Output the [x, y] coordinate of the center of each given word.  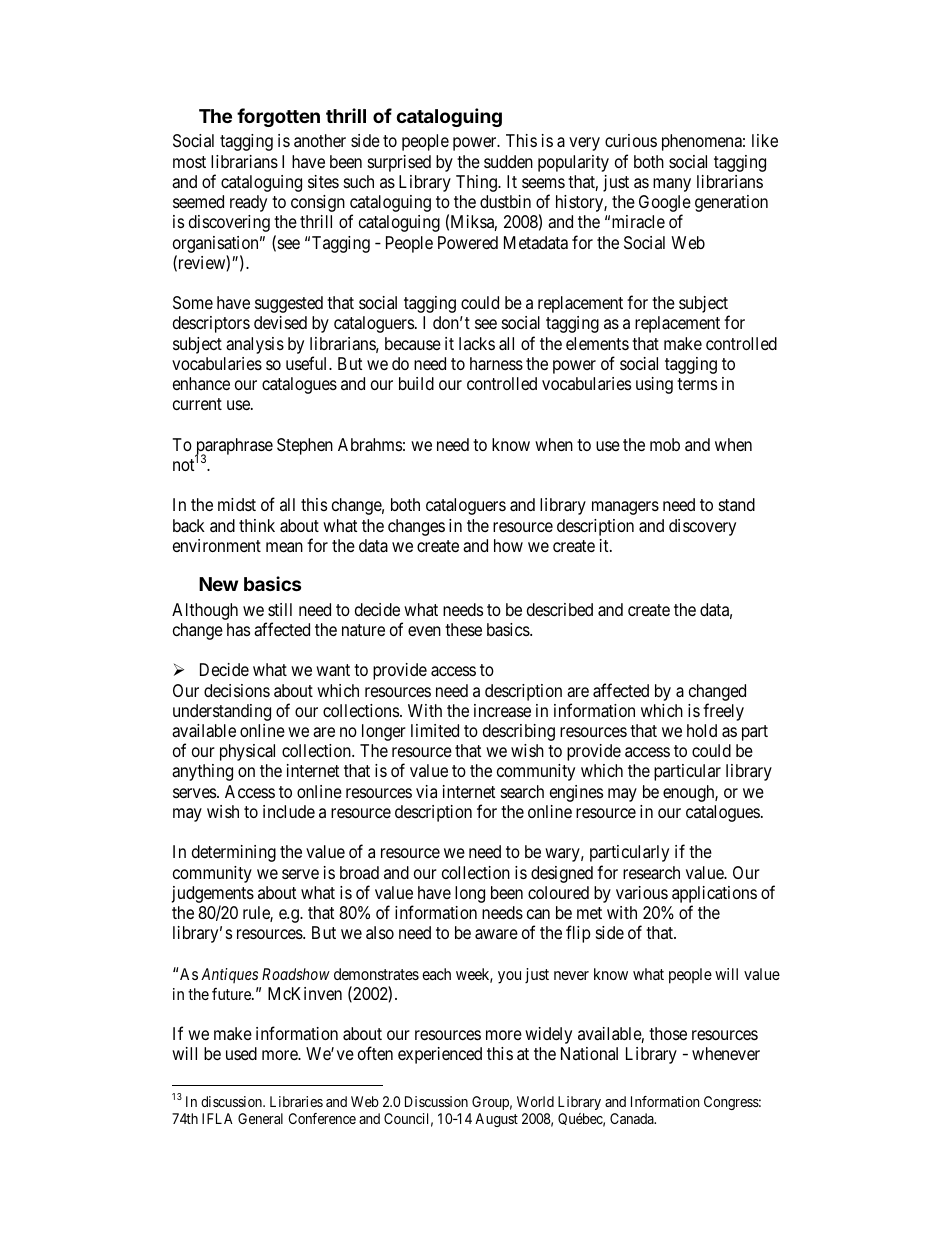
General [260, 1118]
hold [702, 730]
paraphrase [234, 447]
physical [247, 752]
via [426, 791]
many [672, 185]
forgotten [278, 117]
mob [665, 444]
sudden [508, 161]
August [496, 1120]
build [416, 383]
